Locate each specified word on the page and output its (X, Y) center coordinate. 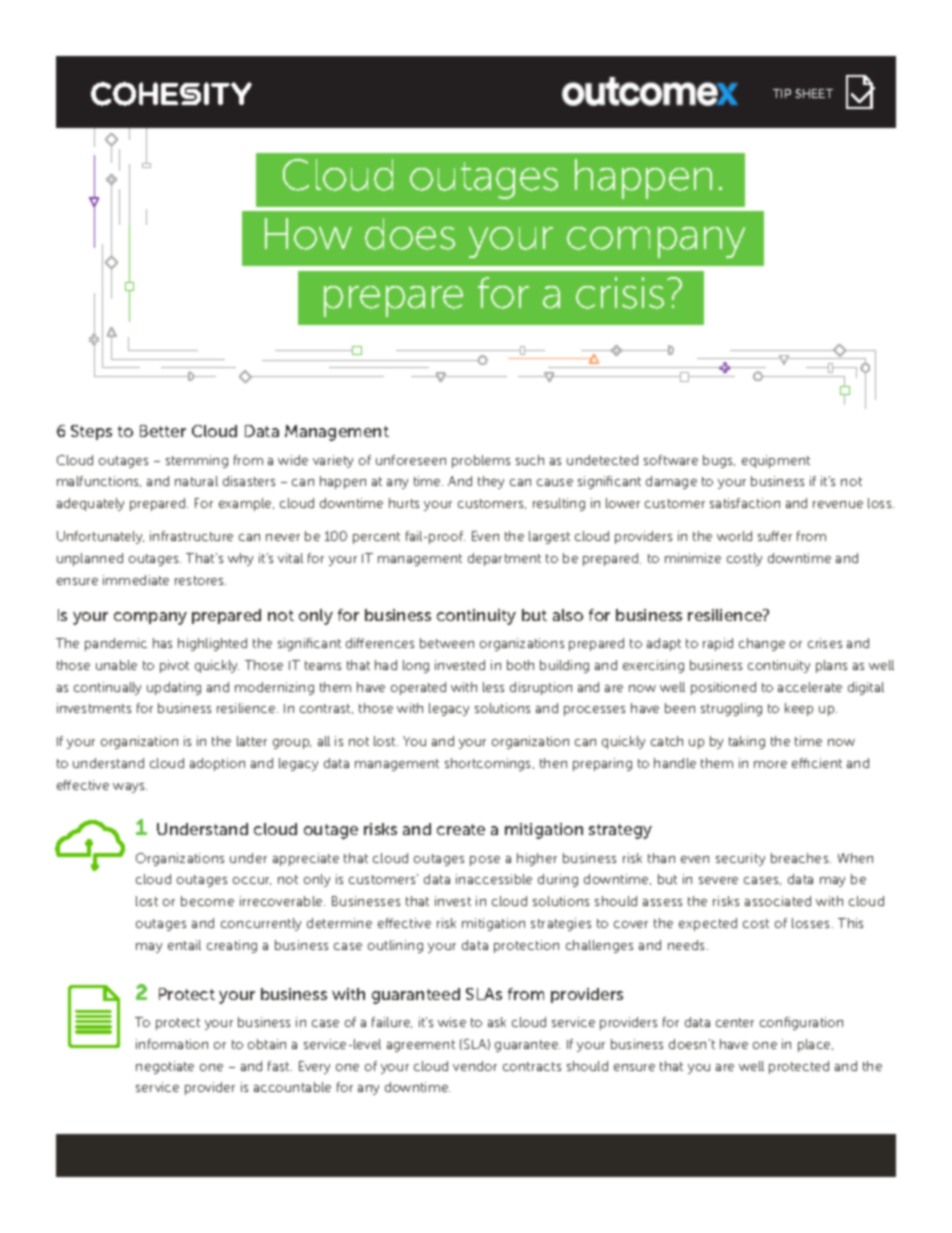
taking (747, 742)
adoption (217, 764)
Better (163, 431)
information (172, 1044)
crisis (620, 293)
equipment (776, 461)
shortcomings (489, 764)
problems (481, 461)
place (815, 1045)
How (308, 234)
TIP (782, 93)
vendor (475, 1066)
